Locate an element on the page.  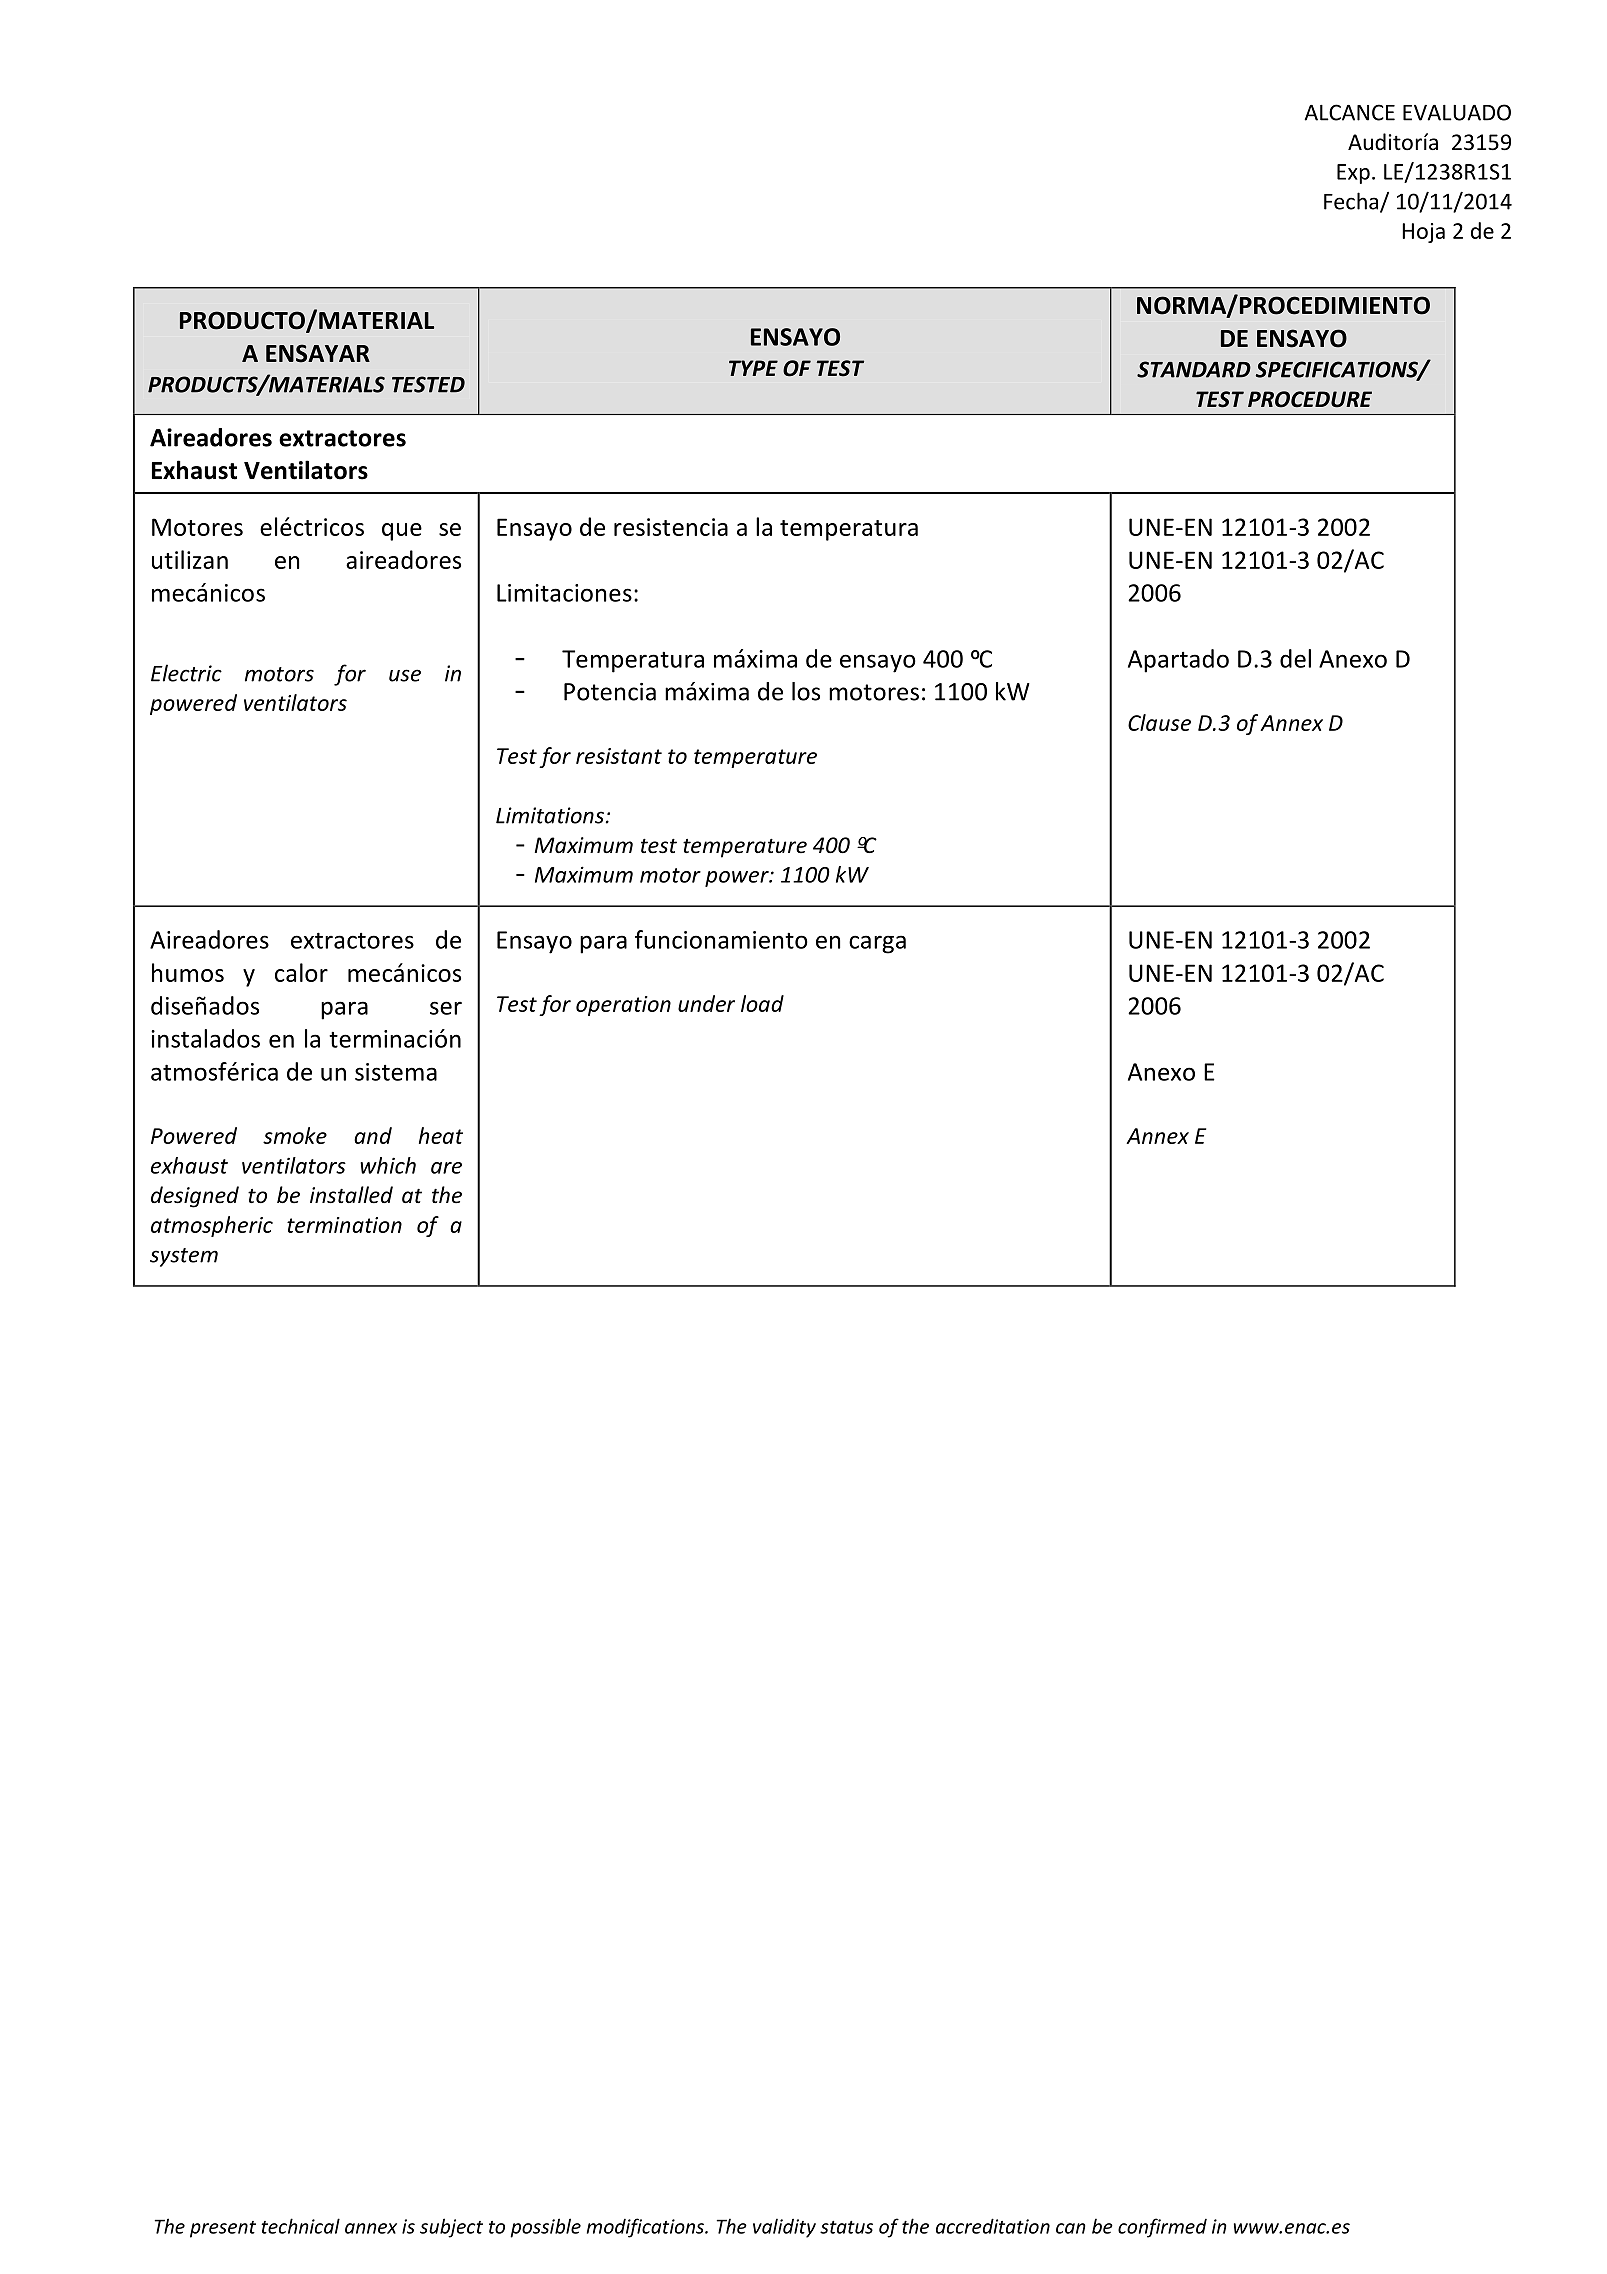
installed is located at coordinates (351, 1195).
